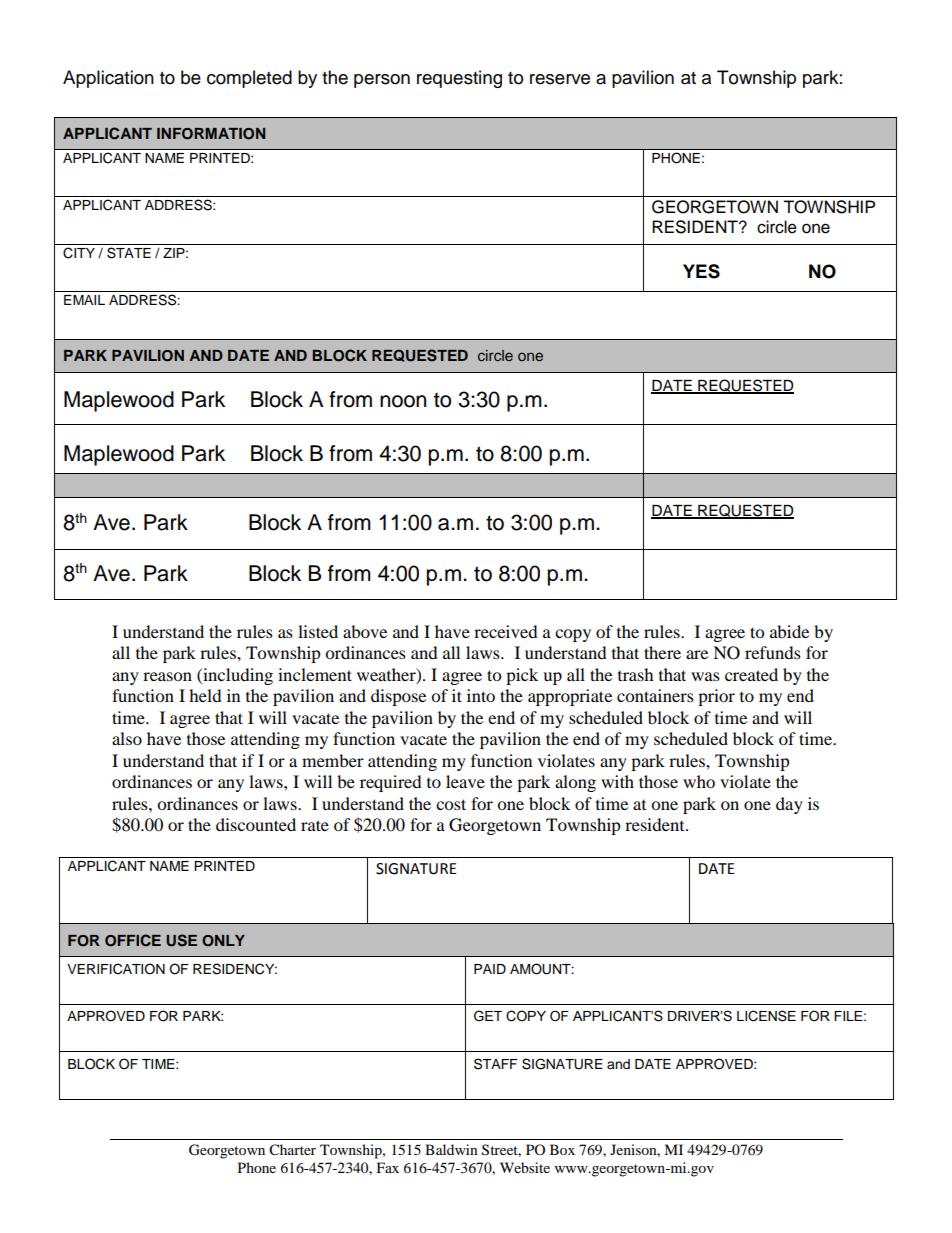 This document has width=952, height=1233. Describe the element at coordinates (84, 300) in the document. I see `EMAIL` at that location.
